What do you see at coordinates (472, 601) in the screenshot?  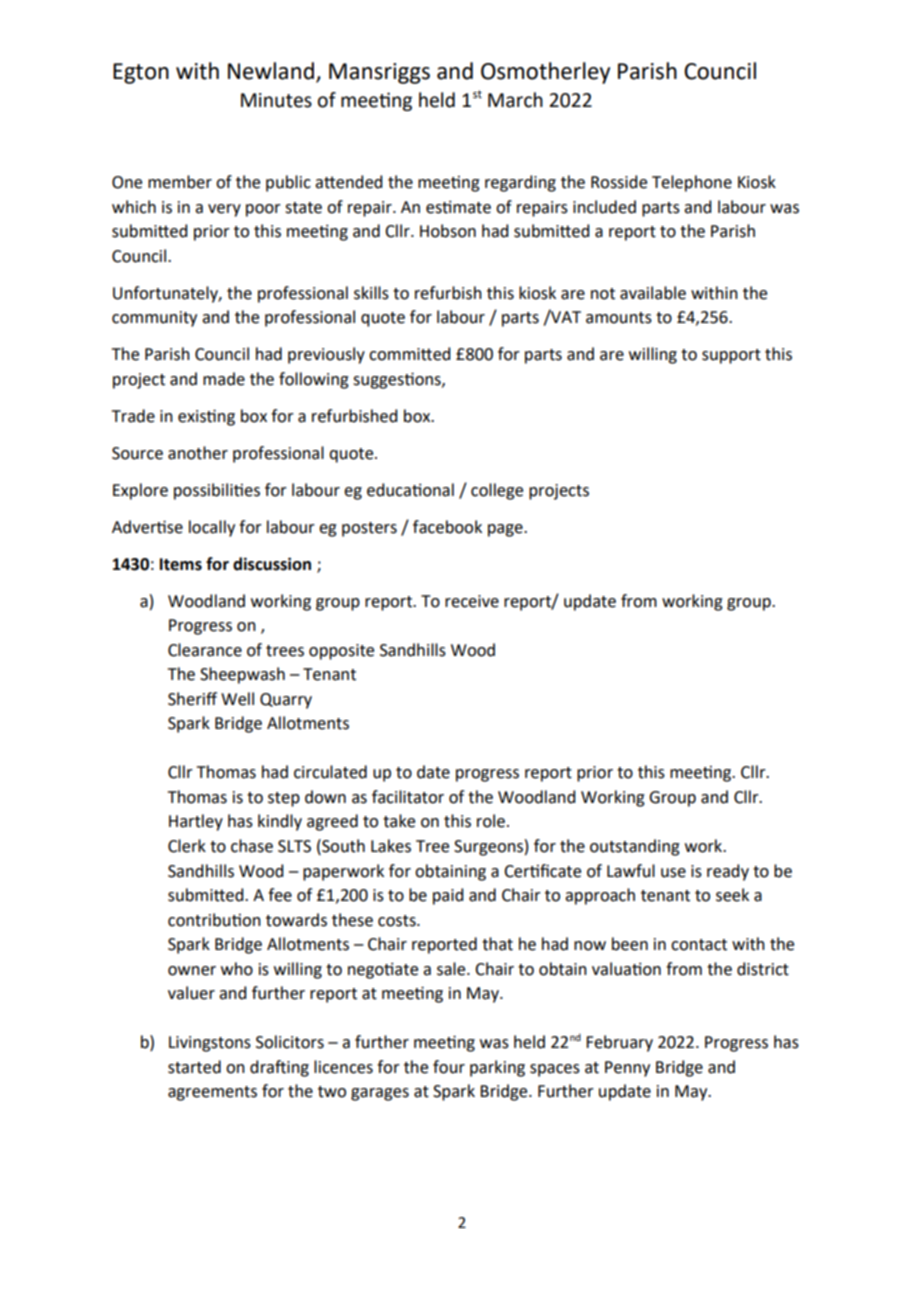 I see `receive` at bounding box center [472, 601].
